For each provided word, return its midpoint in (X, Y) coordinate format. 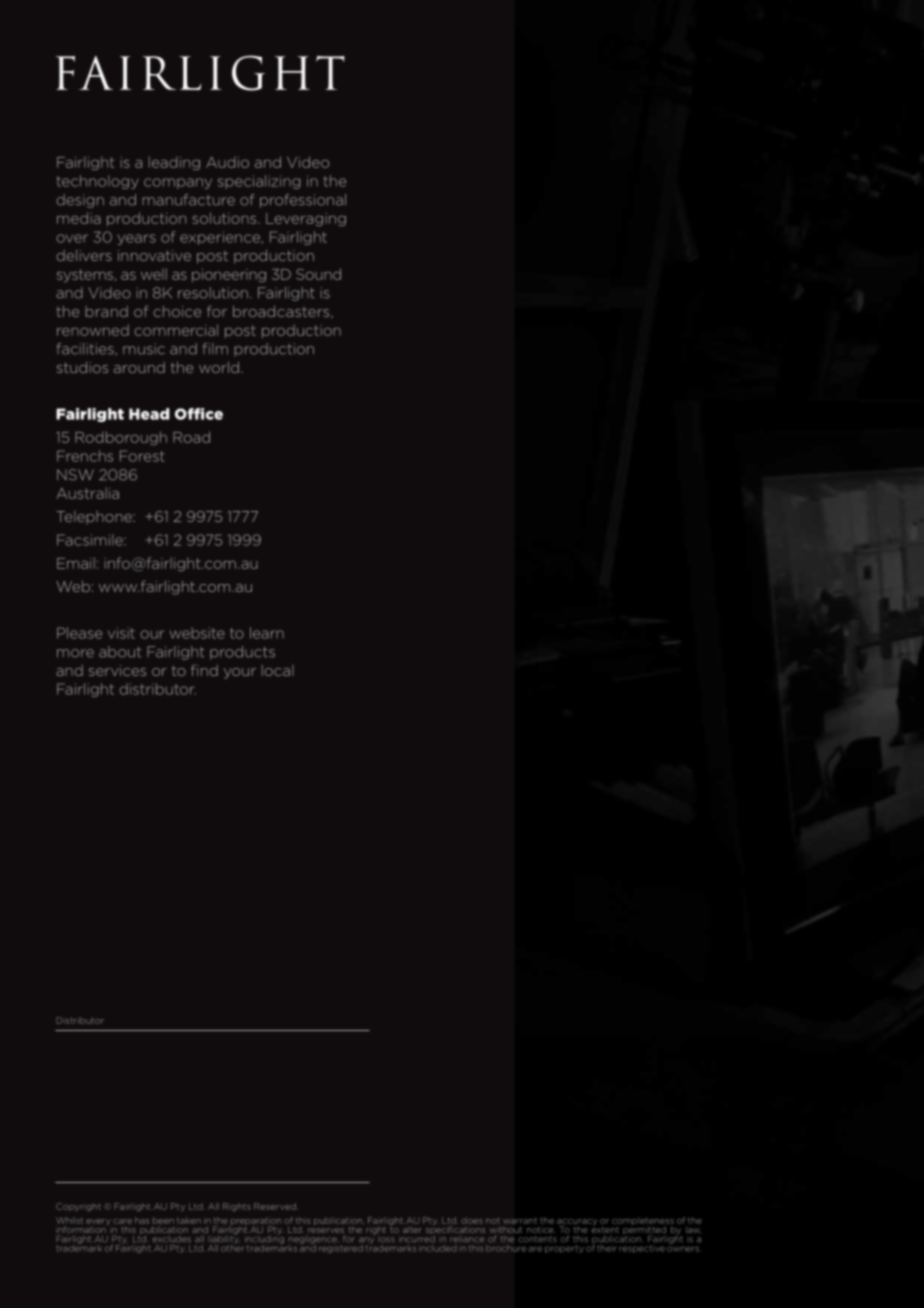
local (278, 670)
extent (605, 1228)
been (163, 1220)
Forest (142, 456)
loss (385, 1237)
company (178, 183)
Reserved (276, 1206)
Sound (318, 274)
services (117, 670)
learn (267, 633)
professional (303, 201)
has (142, 1220)
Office (199, 414)
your (240, 673)
